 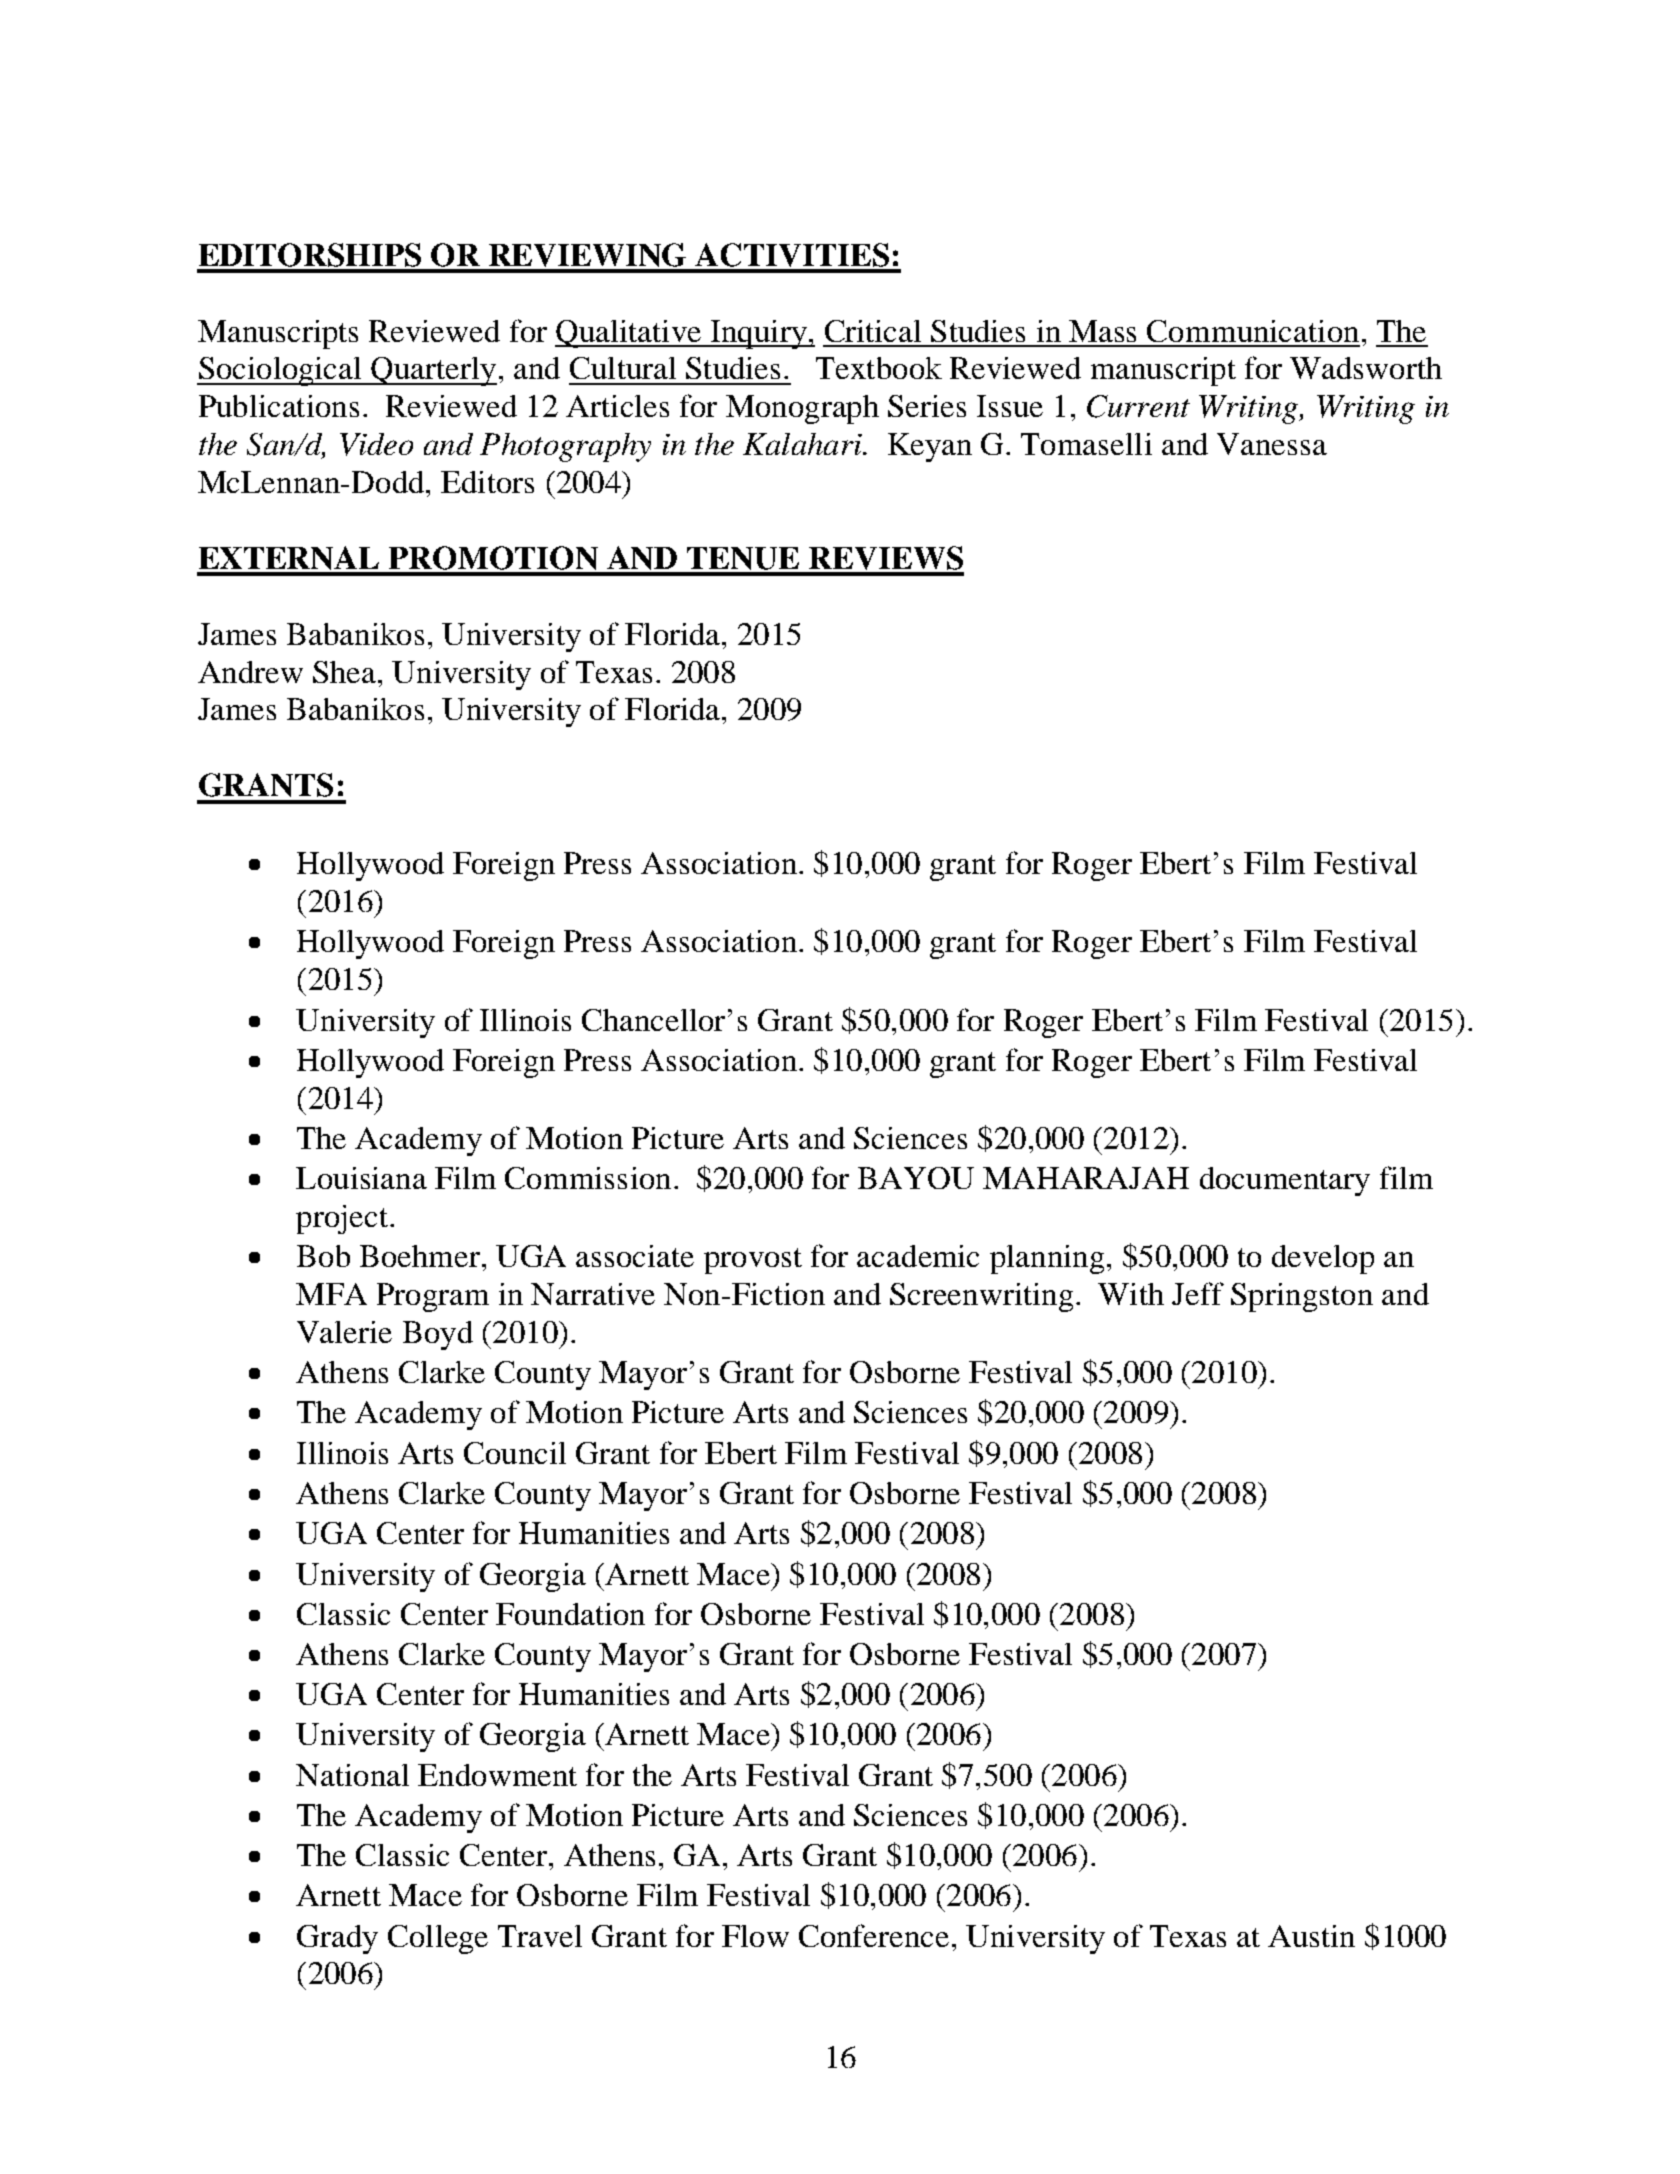 What do you see at coordinates (755, 1936) in the page?
I see `Flow` at bounding box center [755, 1936].
